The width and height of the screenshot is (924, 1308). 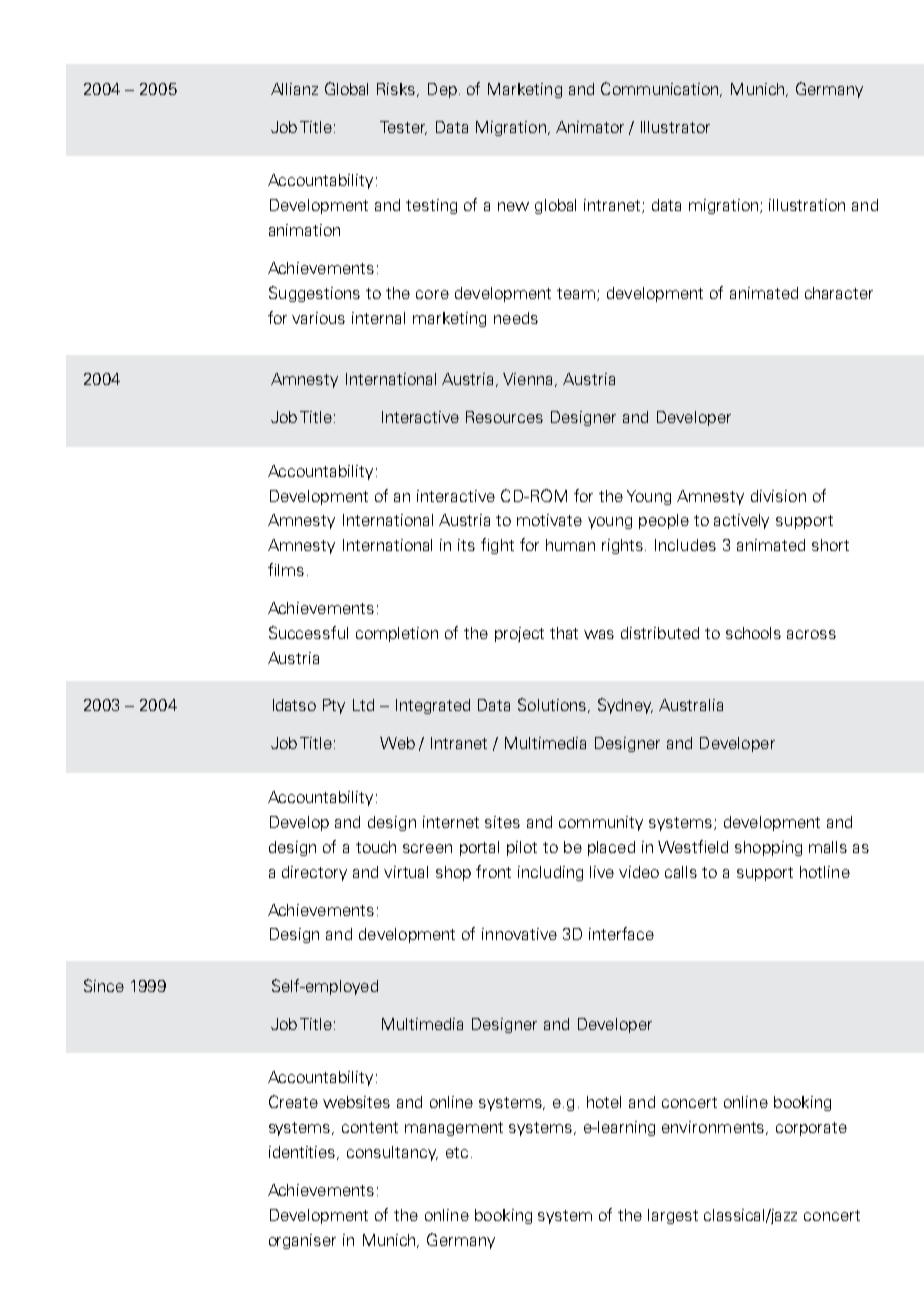 I want to click on Since, so click(x=104, y=985).
